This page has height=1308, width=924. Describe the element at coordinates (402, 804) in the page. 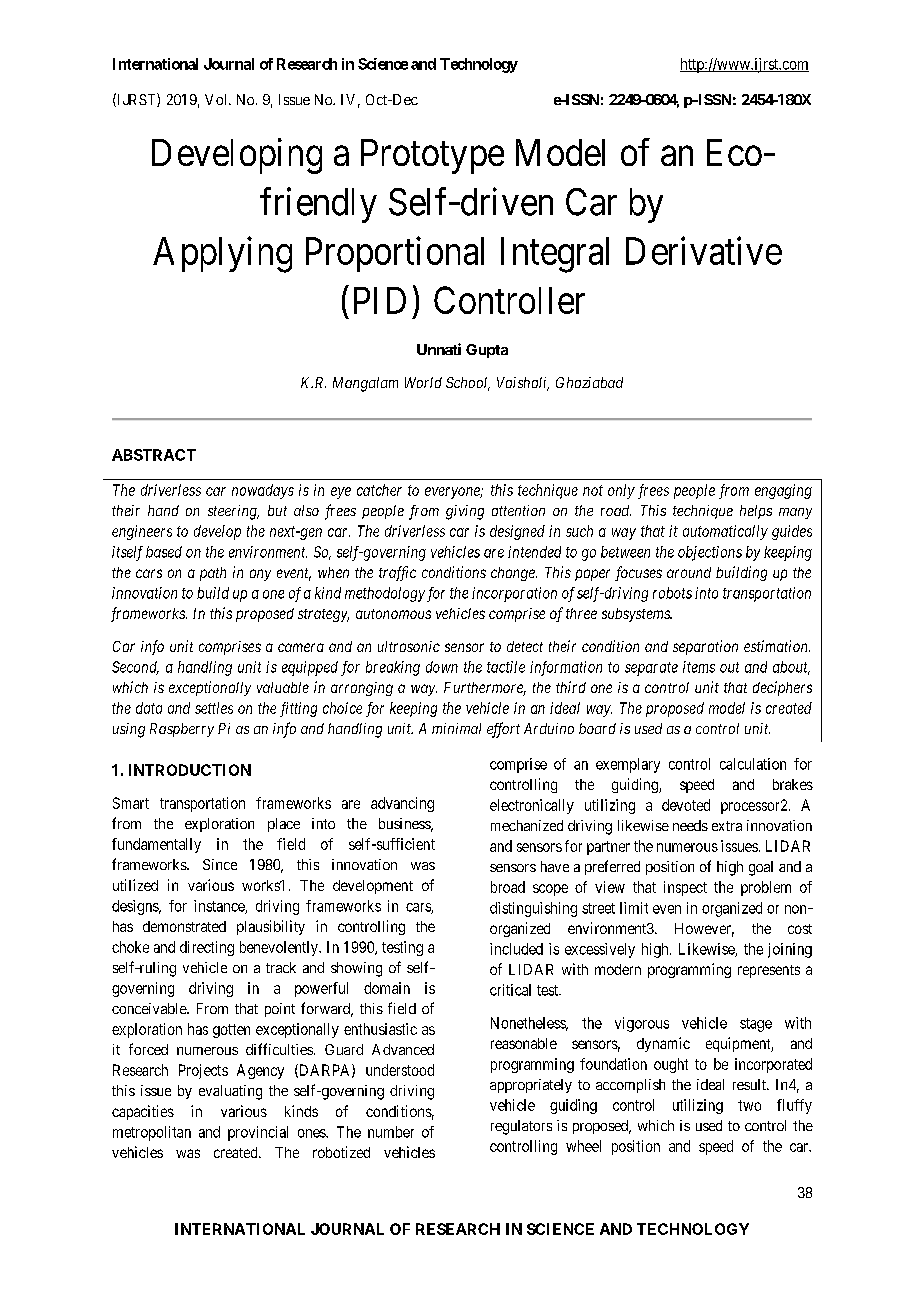

I see `advancing` at that location.
